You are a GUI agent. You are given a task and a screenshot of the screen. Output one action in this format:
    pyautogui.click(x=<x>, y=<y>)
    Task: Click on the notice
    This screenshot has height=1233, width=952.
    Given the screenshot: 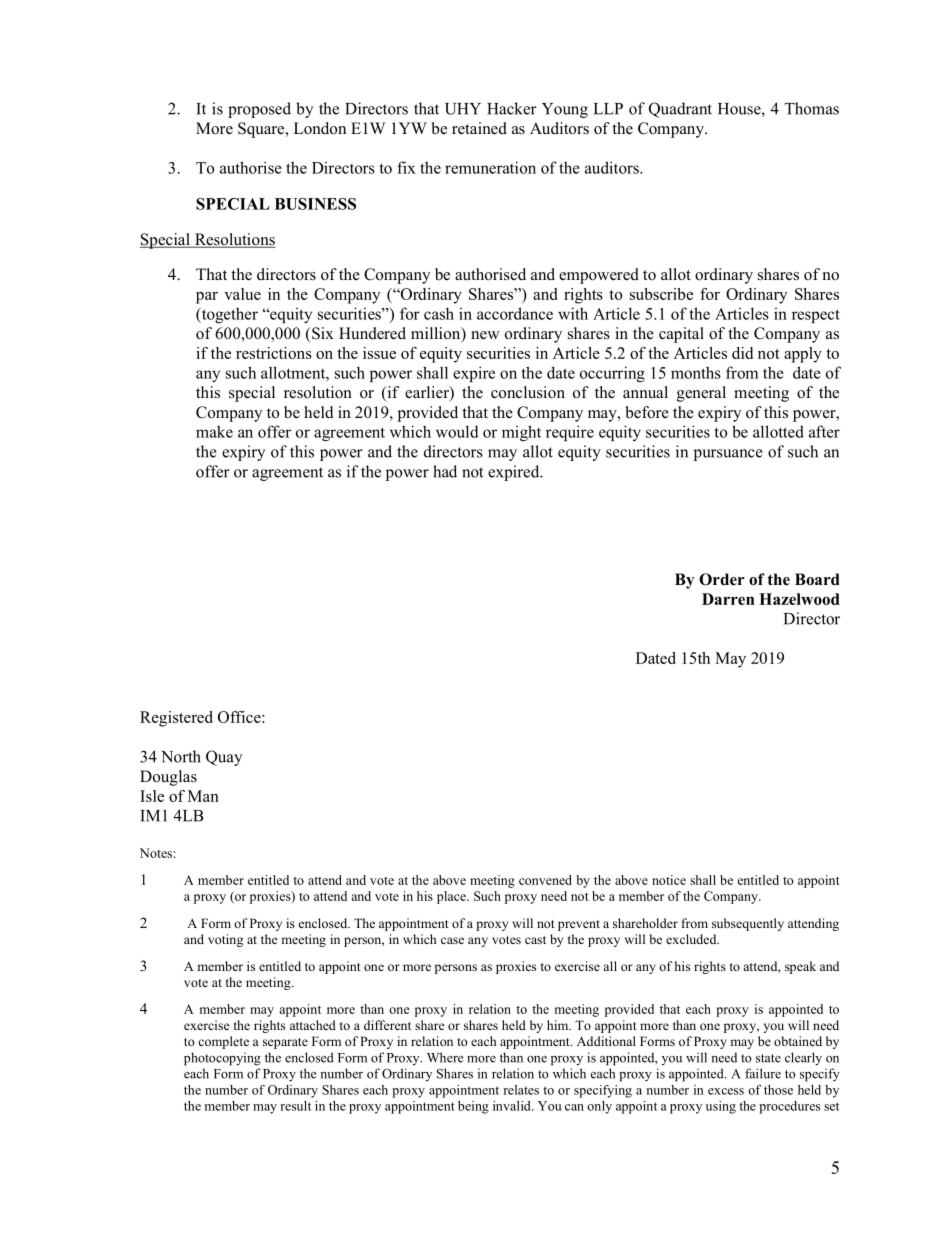 What is the action you would take?
    pyautogui.click(x=669, y=880)
